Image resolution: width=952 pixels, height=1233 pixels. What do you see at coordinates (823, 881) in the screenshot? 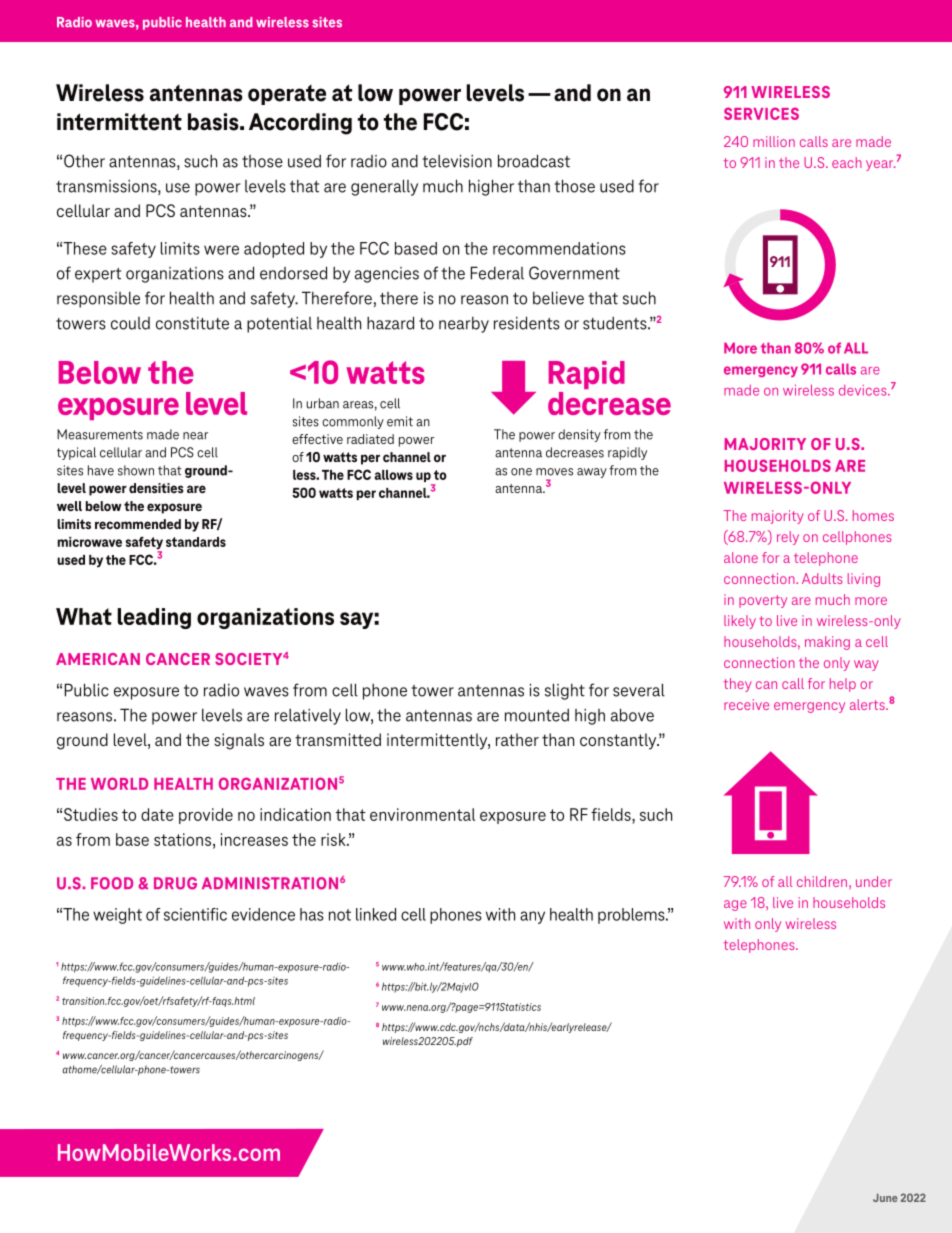
I see `children` at bounding box center [823, 881].
